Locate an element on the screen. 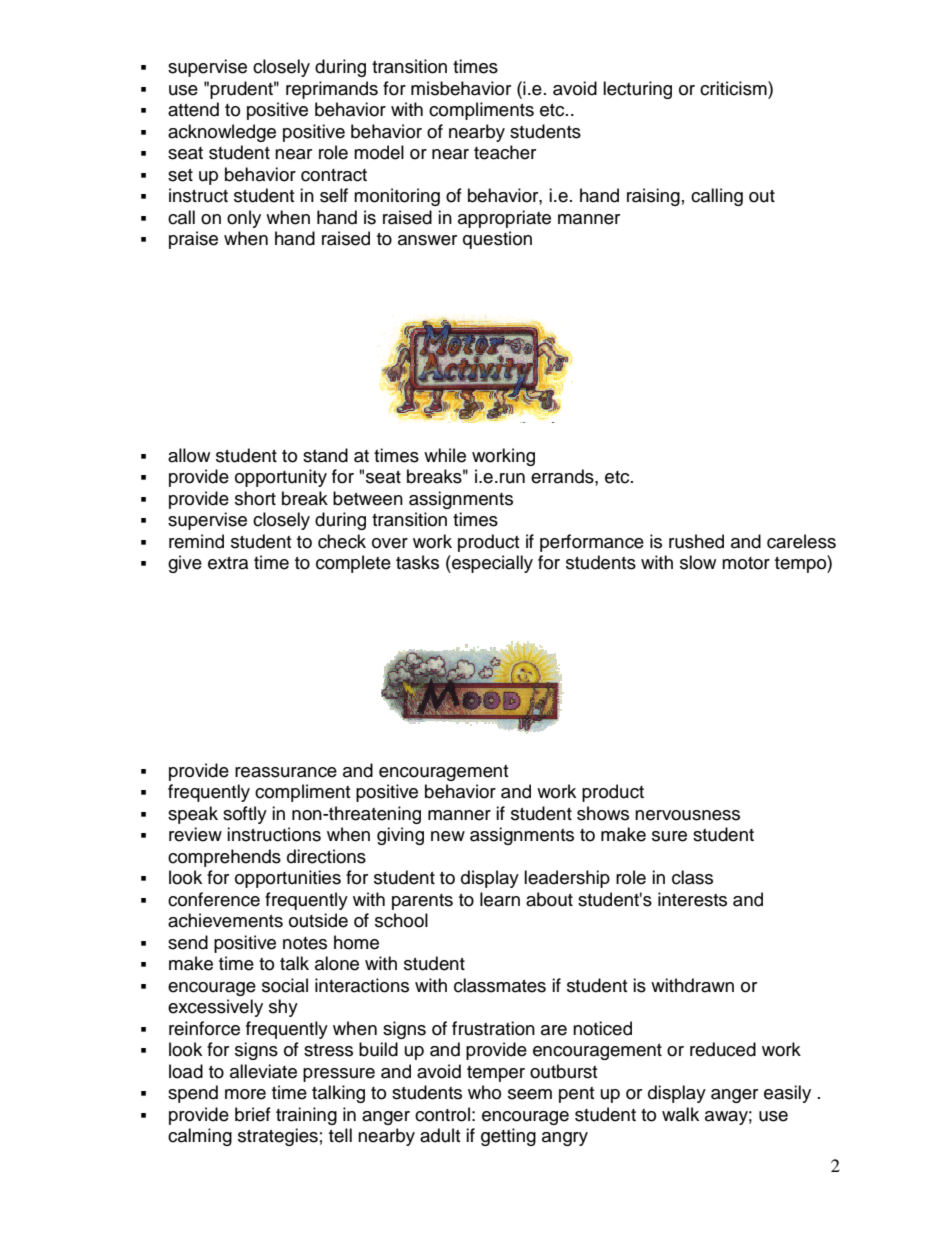  teacher is located at coordinates (505, 152).
